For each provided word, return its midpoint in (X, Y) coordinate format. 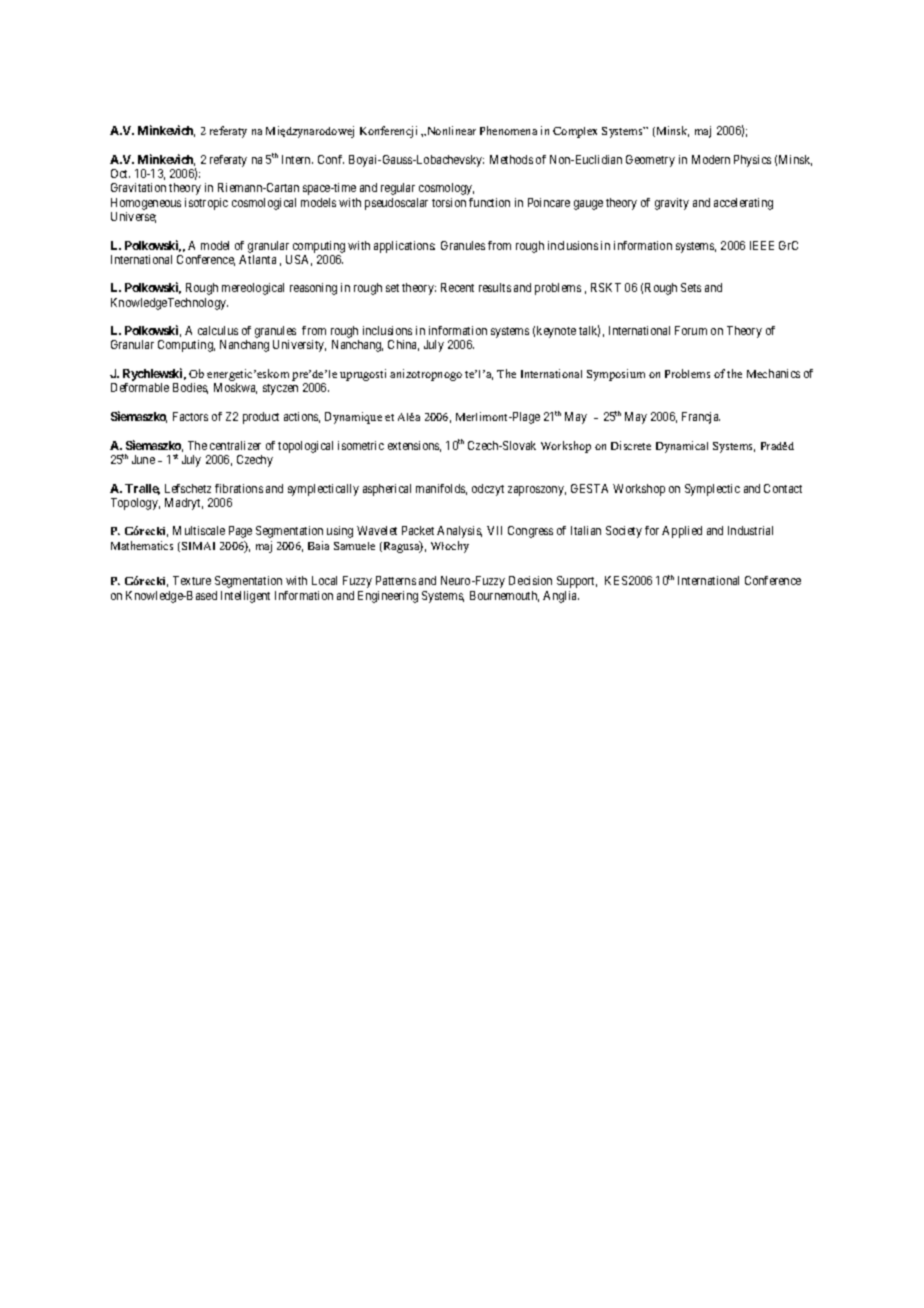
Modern (711, 159)
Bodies (190, 388)
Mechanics (773, 373)
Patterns (396, 580)
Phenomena (508, 130)
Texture (192, 580)
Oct (120, 173)
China (403, 345)
